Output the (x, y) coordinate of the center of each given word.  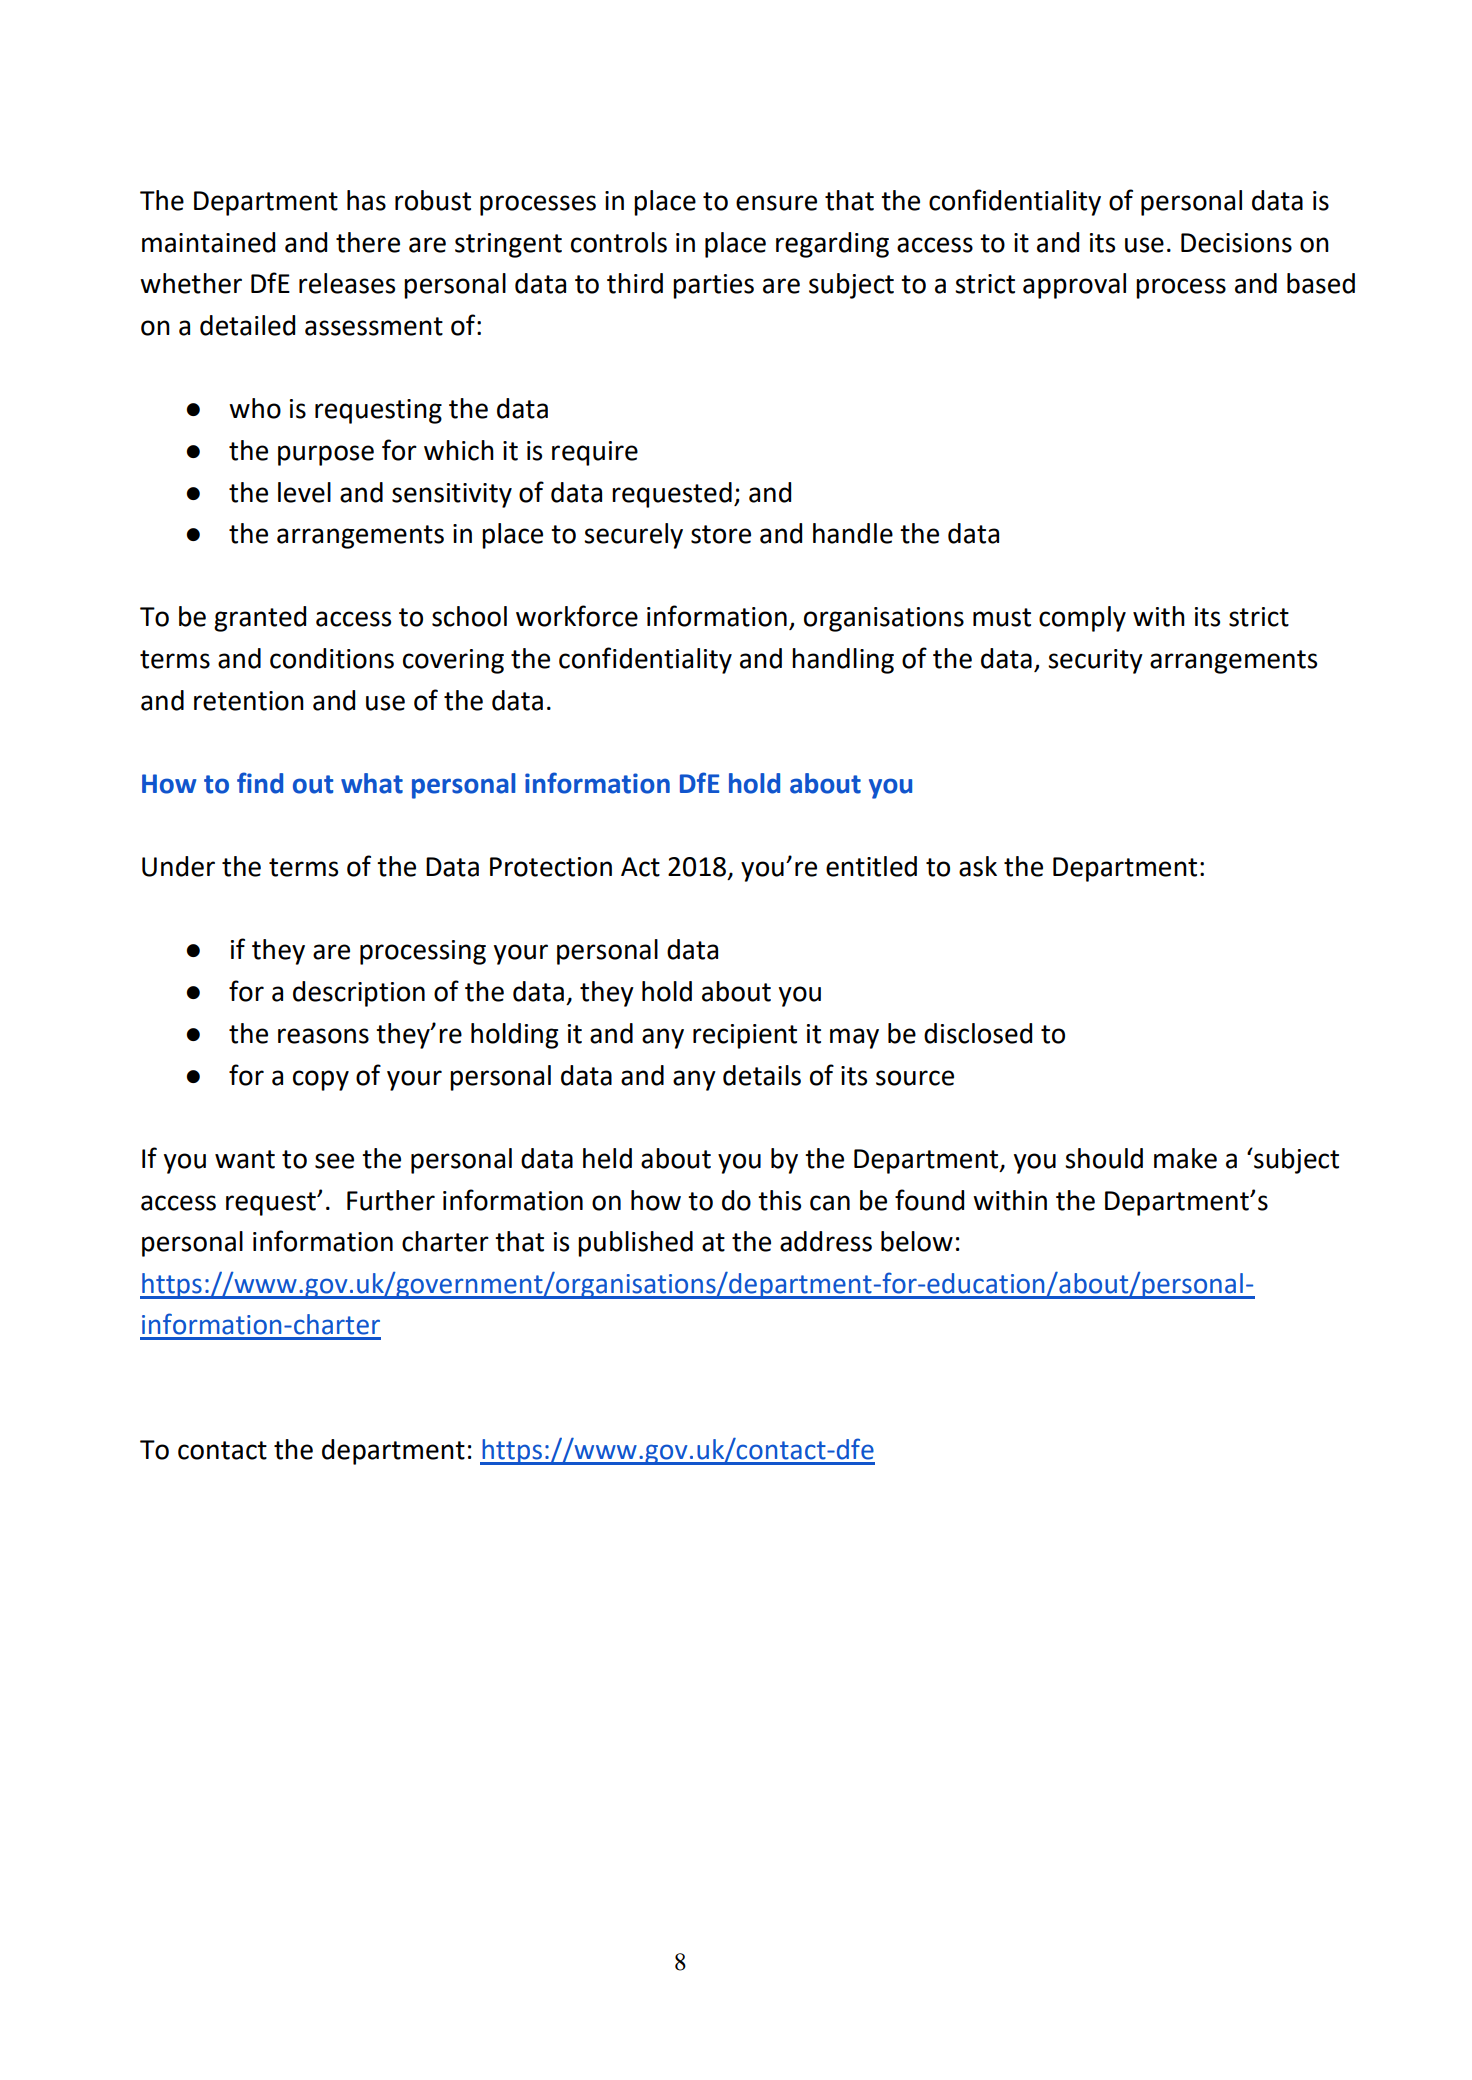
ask (978, 866)
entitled (871, 866)
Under (178, 866)
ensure (776, 203)
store (721, 534)
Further (391, 1200)
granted (260, 619)
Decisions (1236, 243)
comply (1082, 619)
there (368, 242)
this (779, 1200)
